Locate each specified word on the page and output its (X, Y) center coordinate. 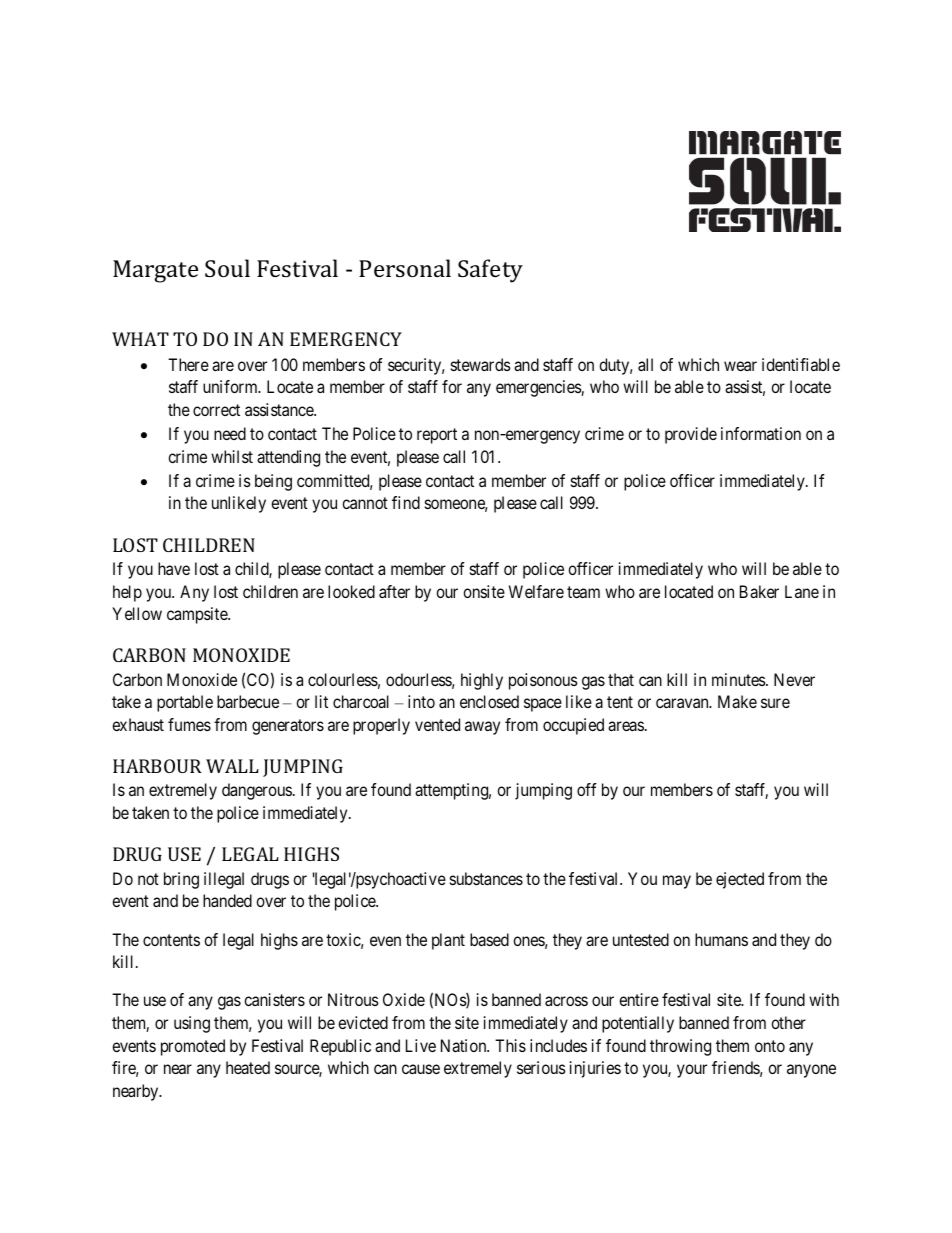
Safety (490, 271)
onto (770, 1046)
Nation (465, 1045)
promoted (193, 1047)
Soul (227, 268)
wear (740, 366)
